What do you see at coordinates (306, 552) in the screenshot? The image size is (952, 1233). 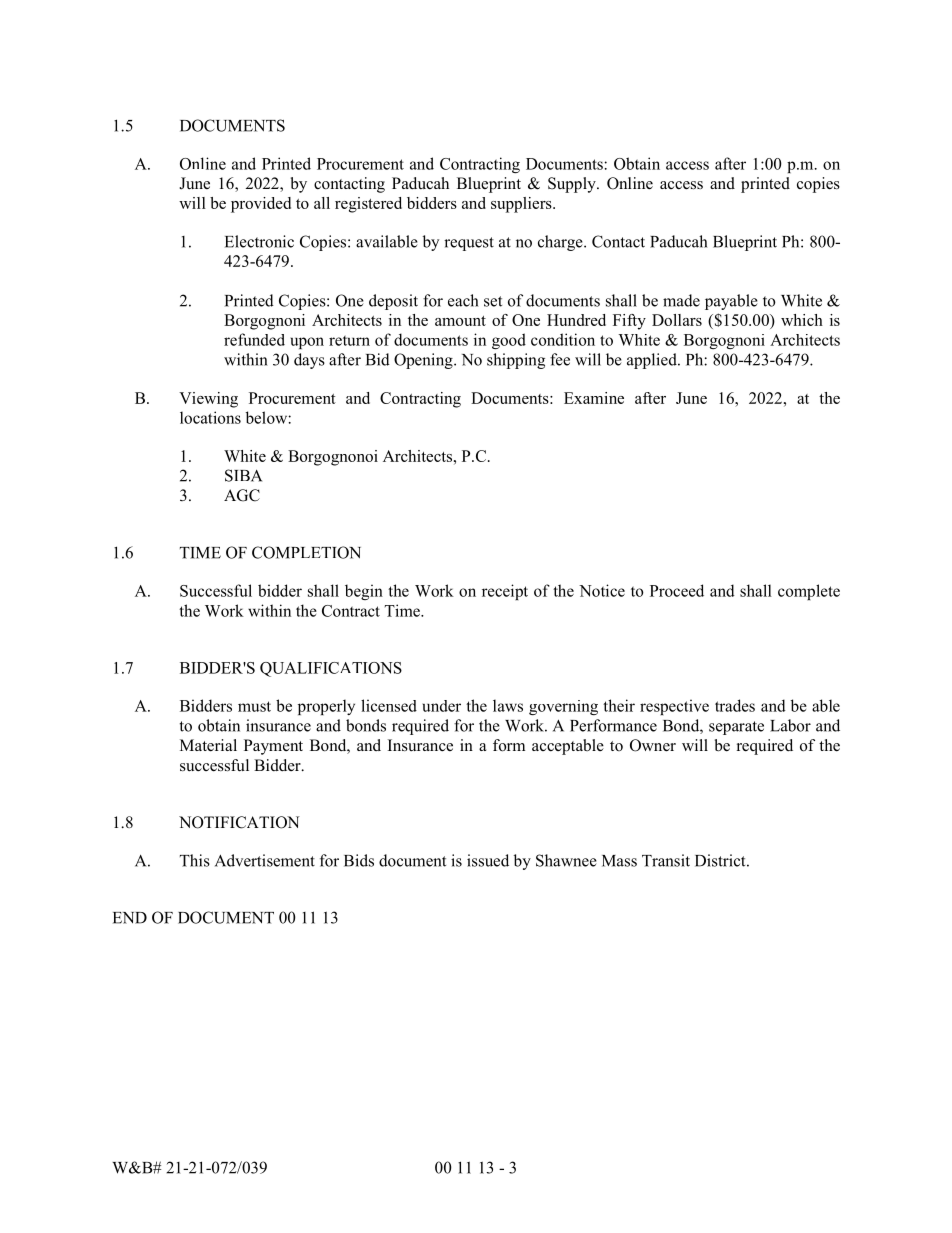 I see `COMPLETION` at bounding box center [306, 552].
